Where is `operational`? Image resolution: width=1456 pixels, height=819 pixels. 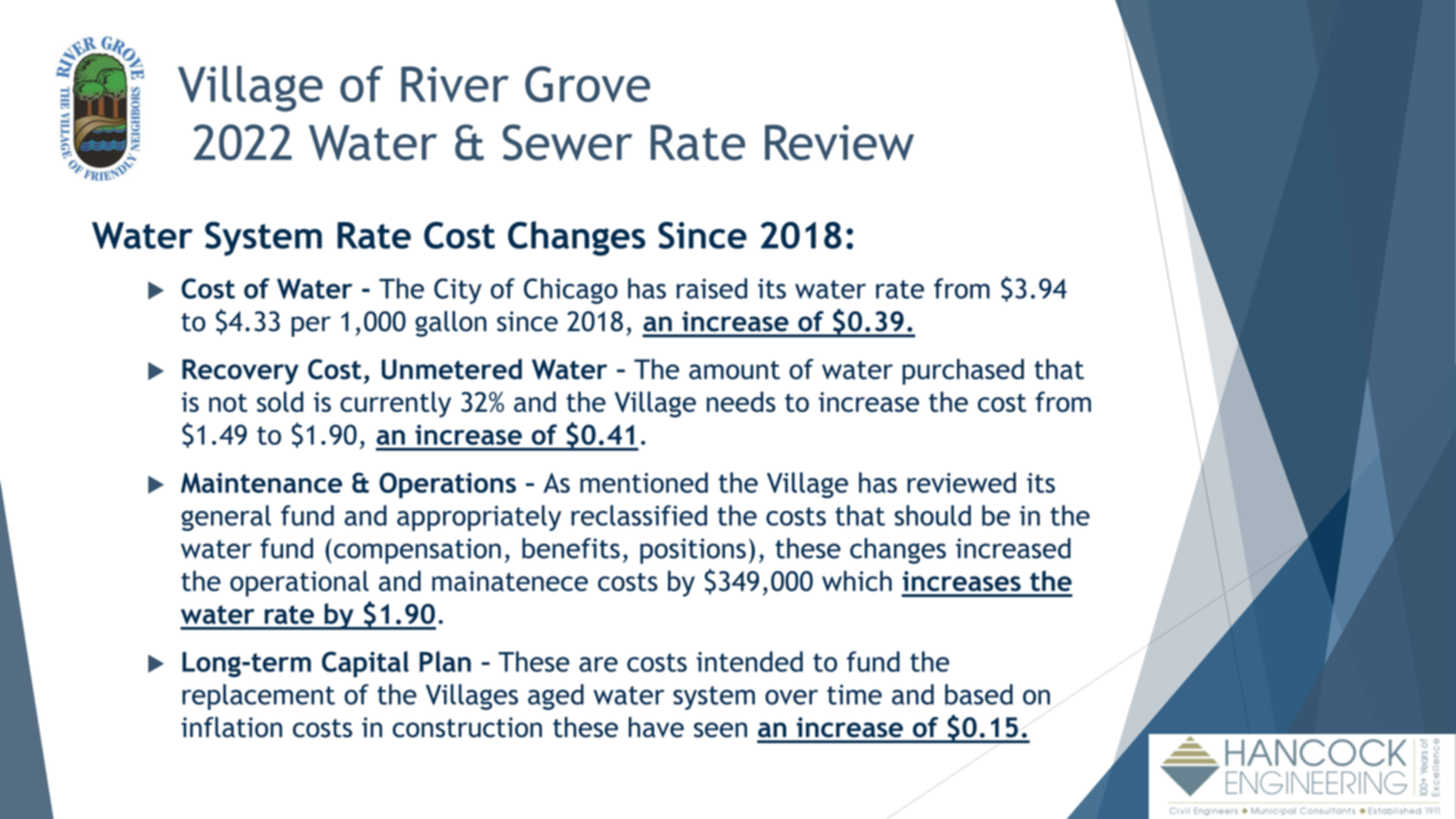 operational is located at coordinates (299, 583).
